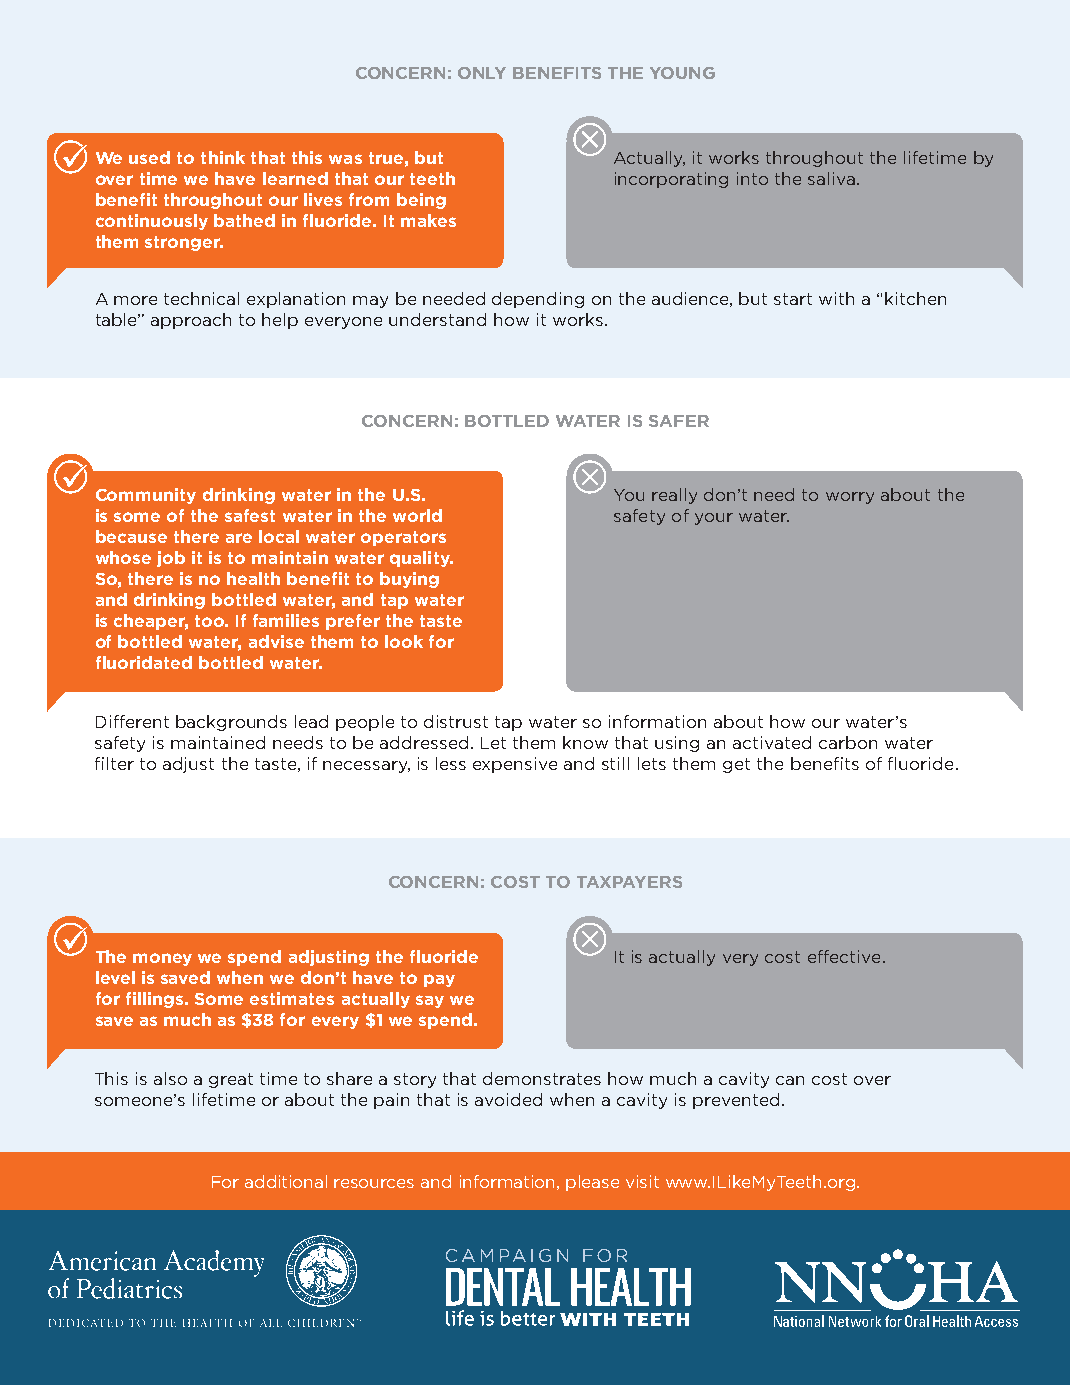 The width and height of the page is (1070, 1385). I want to click on can, so click(790, 1080).
